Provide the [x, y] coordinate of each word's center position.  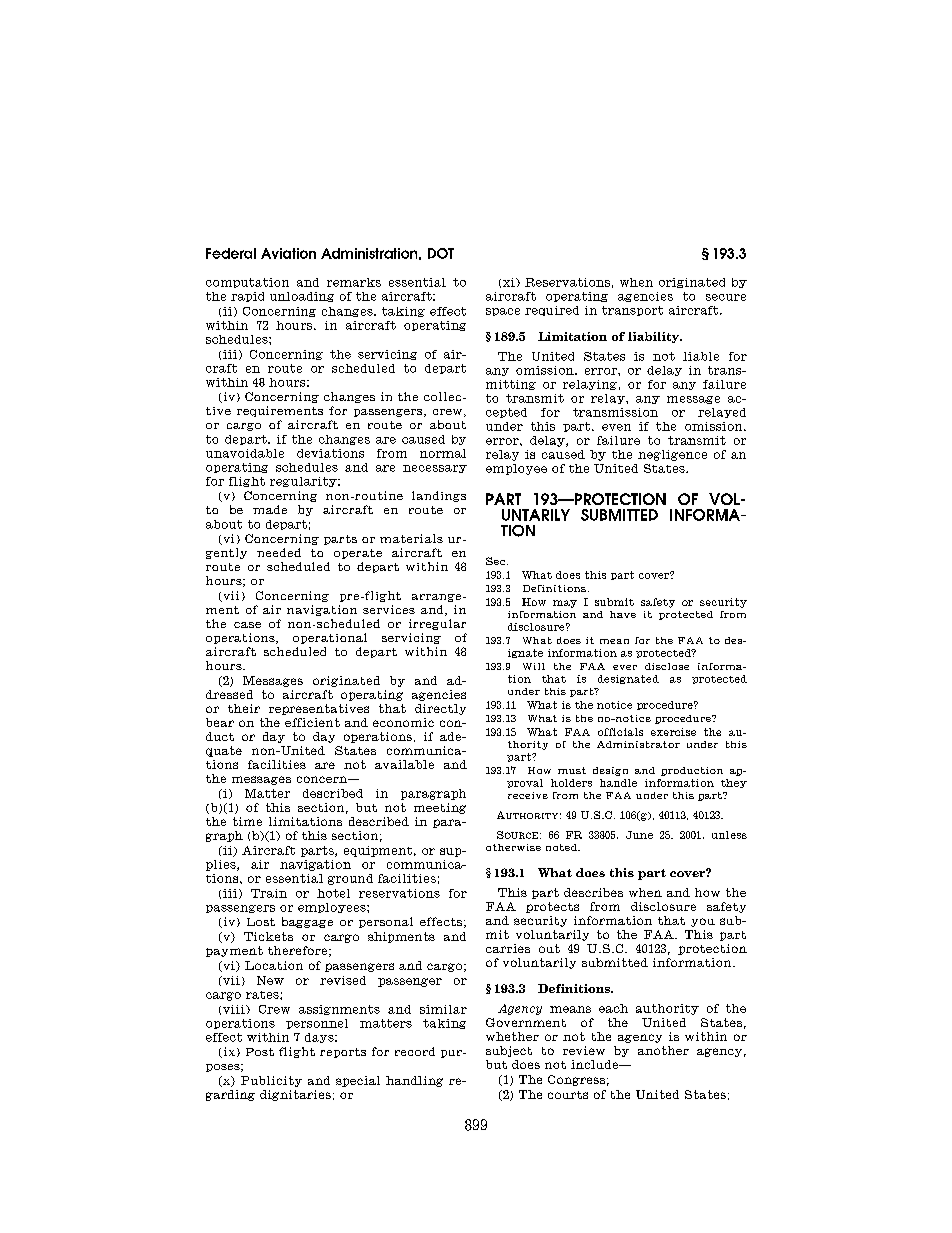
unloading [302, 297]
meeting [440, 808]
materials [411, 538]
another [663, 1050]
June [639, 835]
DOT [441, 253]
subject [509, 1051]
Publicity [271, 1081]
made [270, 509]
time [247, 821]
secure [726, 297]
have [623, 614]
